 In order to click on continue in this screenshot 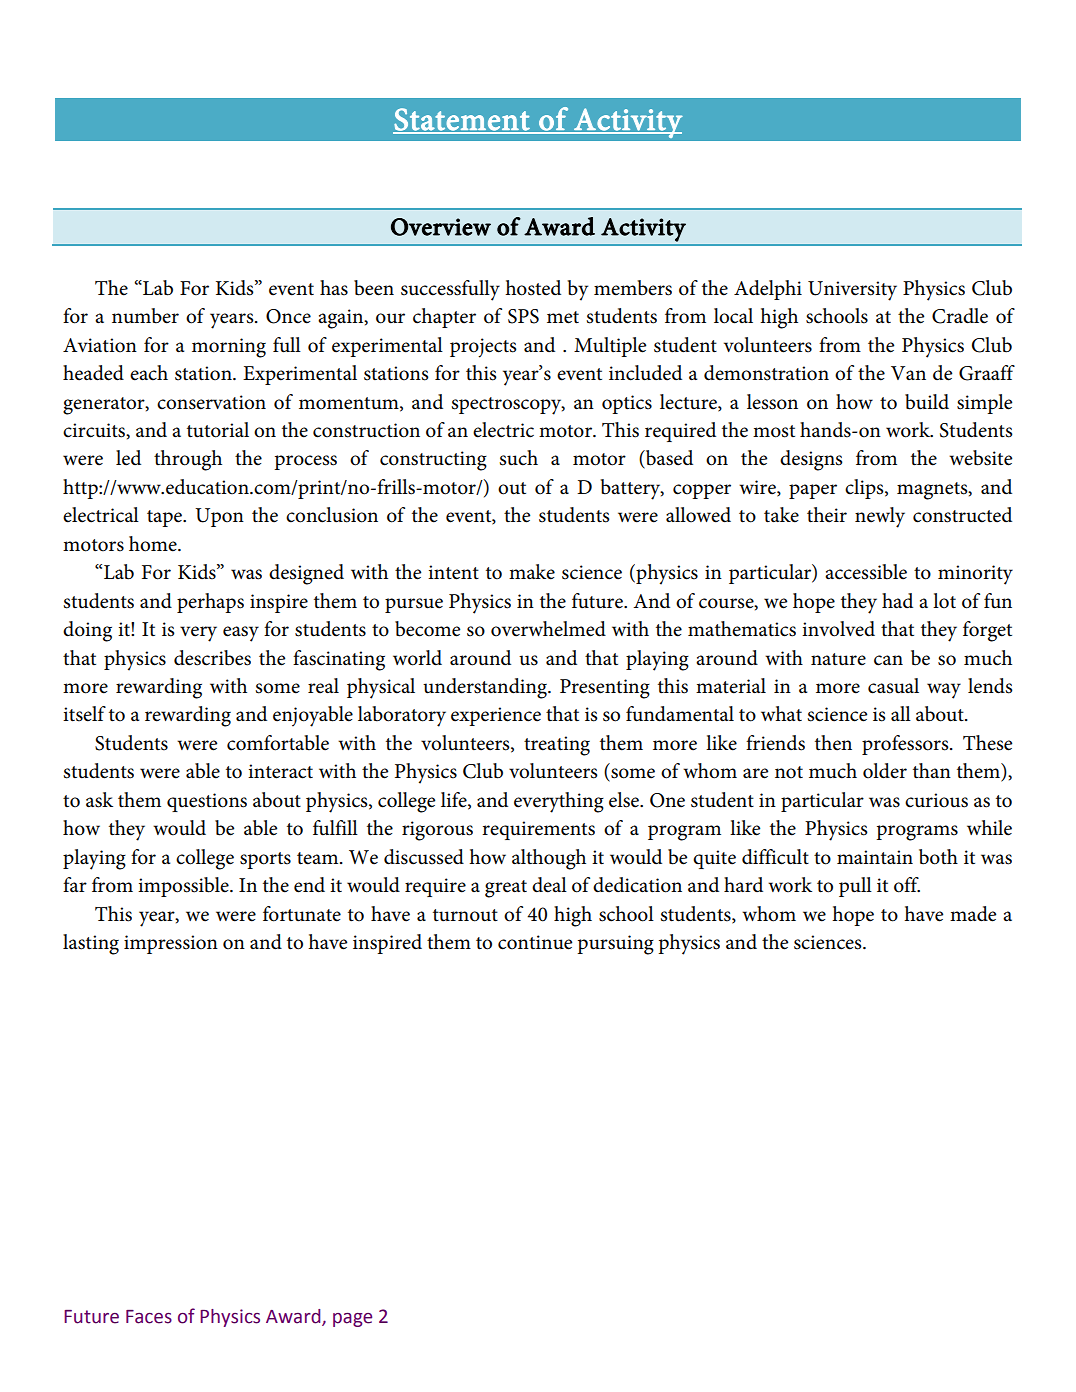, I will do `click(535, 942)`.
